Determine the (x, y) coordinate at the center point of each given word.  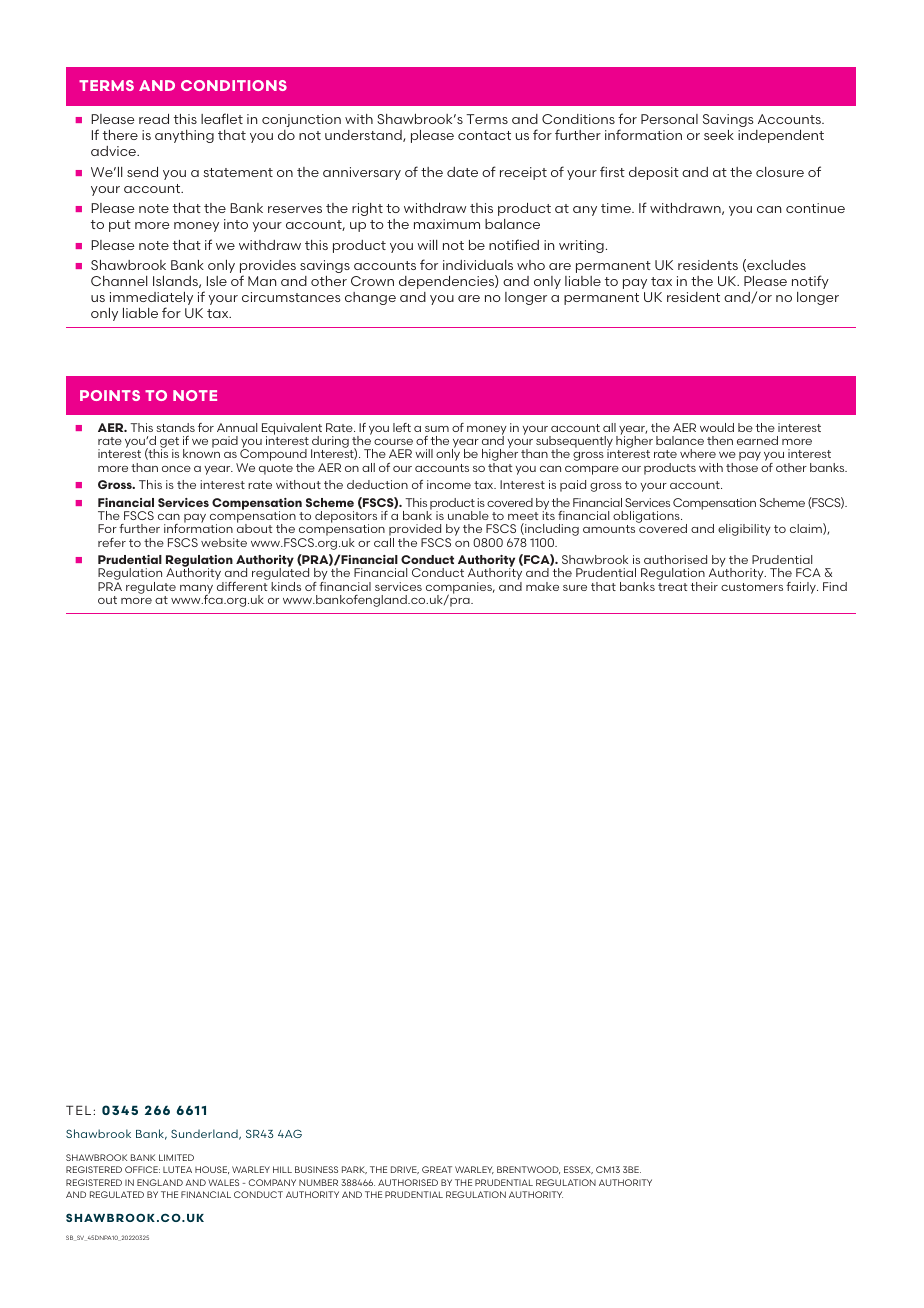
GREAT (437, 1169)
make (542, 586)
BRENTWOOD (528, 1170)
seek (719, 135)
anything (184, 136)
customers (752, 587)
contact (484, 135)
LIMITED (176, 1157)
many (196, 590)
